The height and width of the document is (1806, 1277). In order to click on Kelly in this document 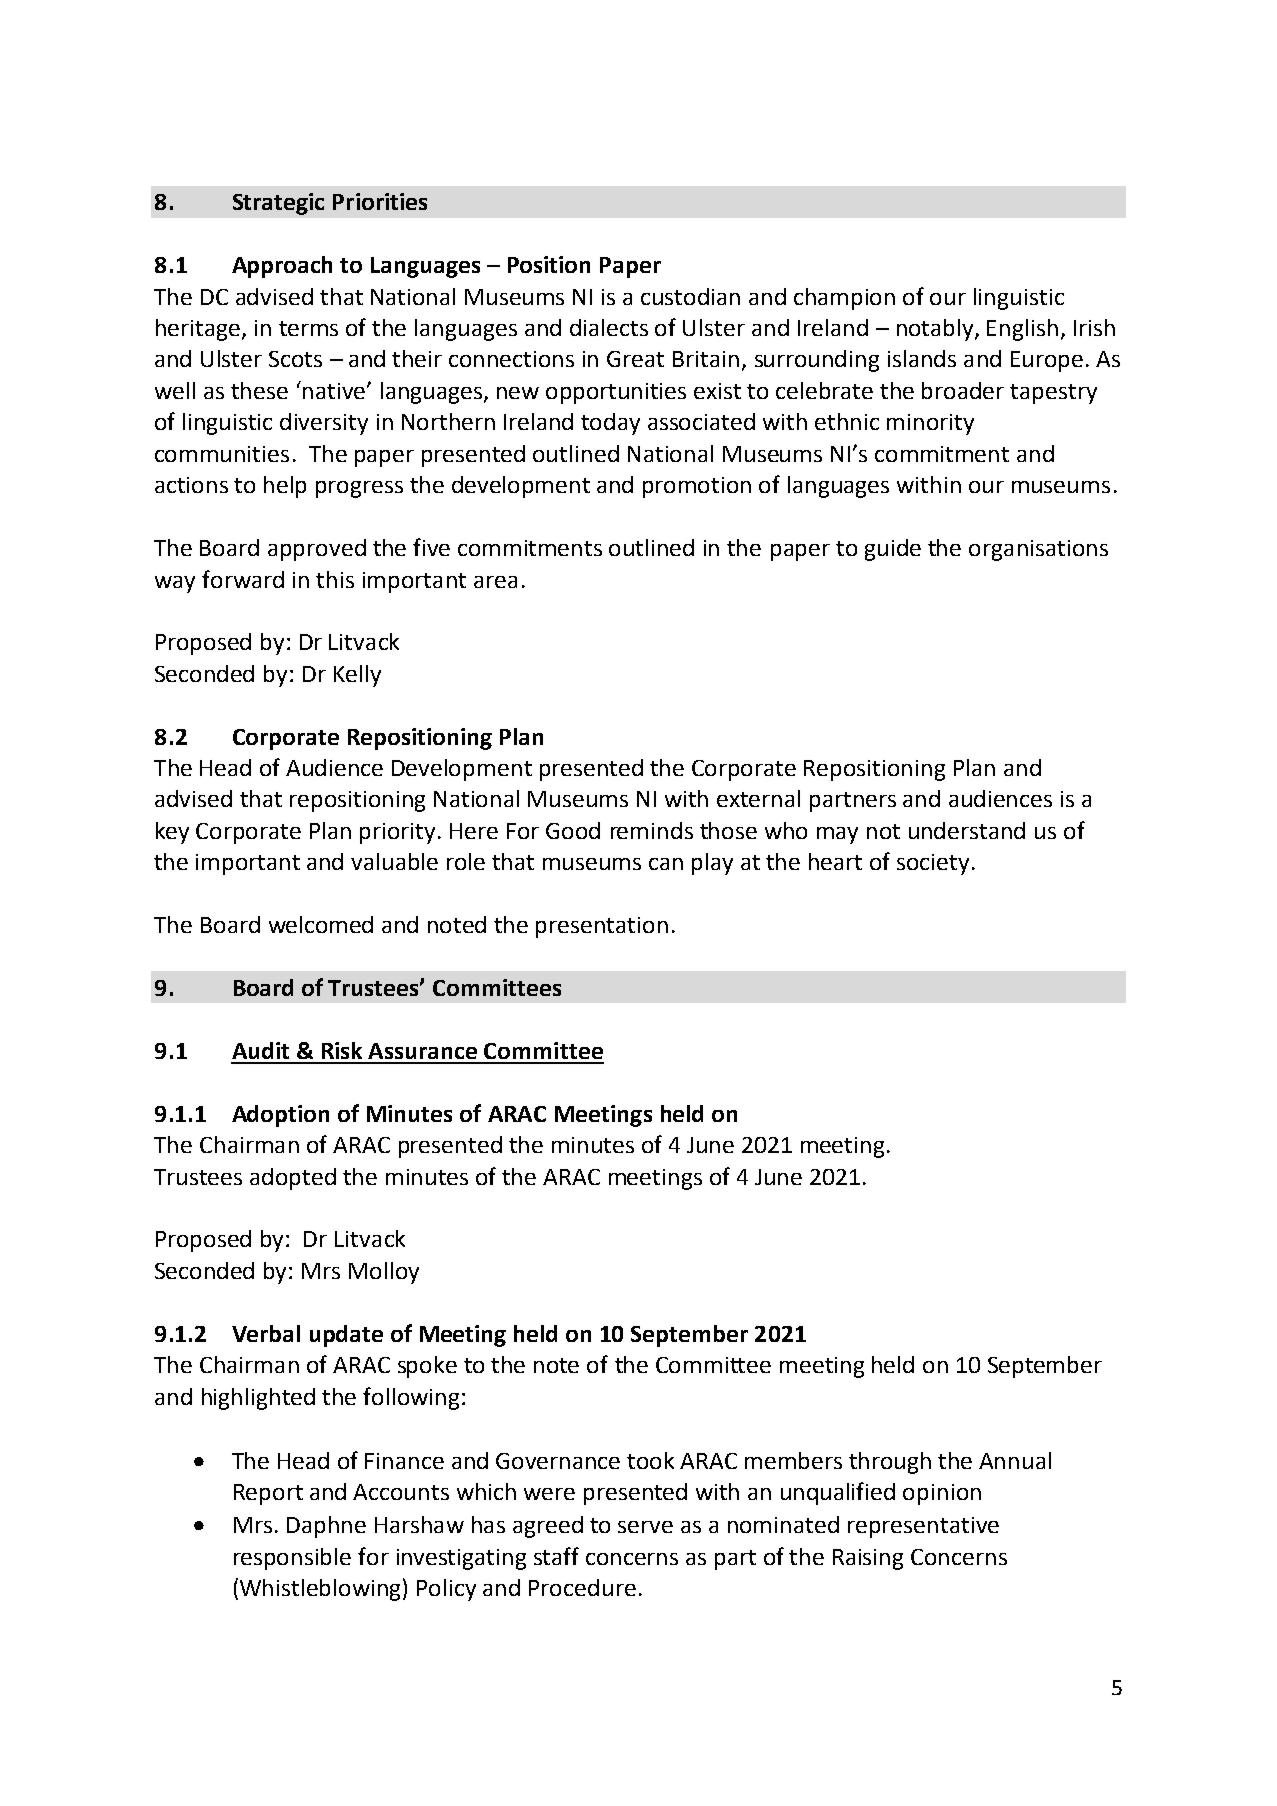, I will do `click(357, 676)`.
